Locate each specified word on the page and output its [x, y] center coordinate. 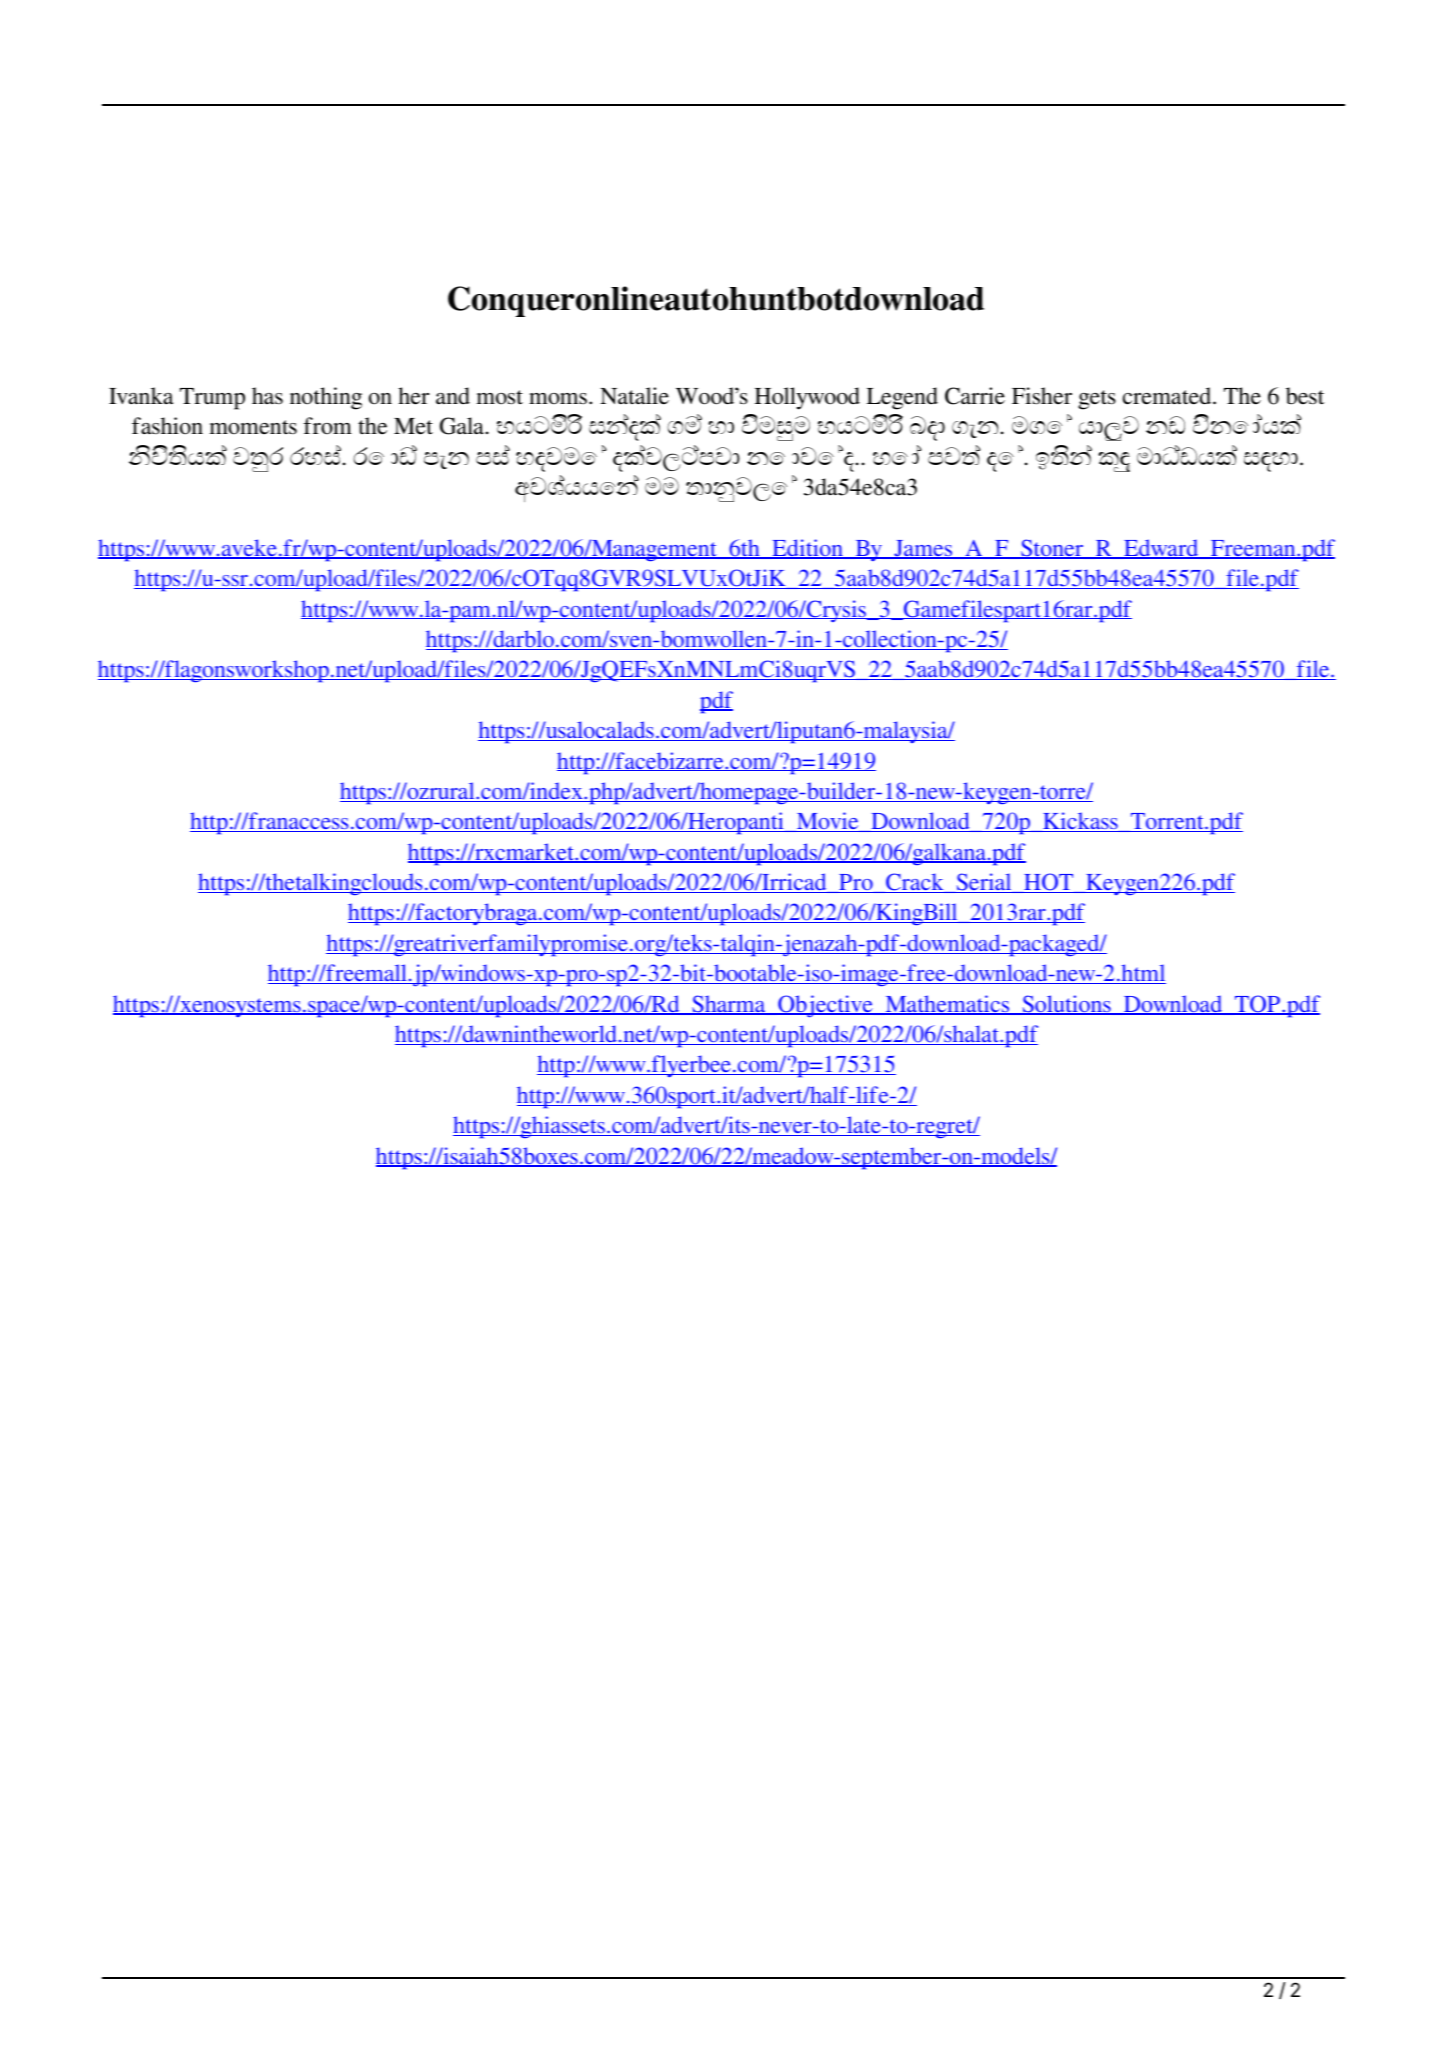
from [328, 426]
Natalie [634, 396]
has [267, 395]
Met [413, 426]
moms [558, 399]
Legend [902, 398]
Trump [212, 399]
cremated [1168, 396]
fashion [167, 426]
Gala [462, 426]
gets [1097, 400]
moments [253, 427]
